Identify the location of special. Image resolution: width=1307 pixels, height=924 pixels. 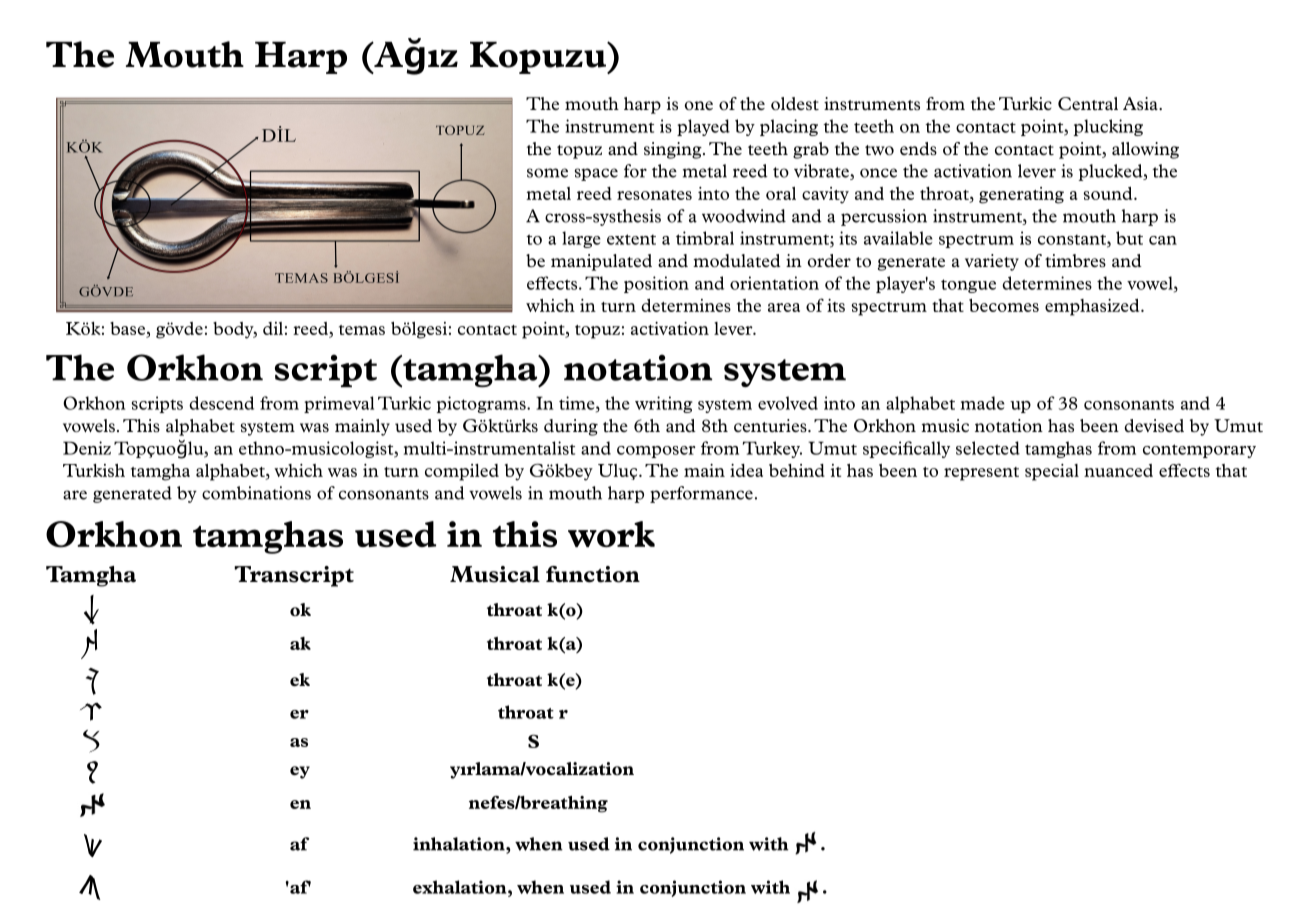
(1052, 472).
